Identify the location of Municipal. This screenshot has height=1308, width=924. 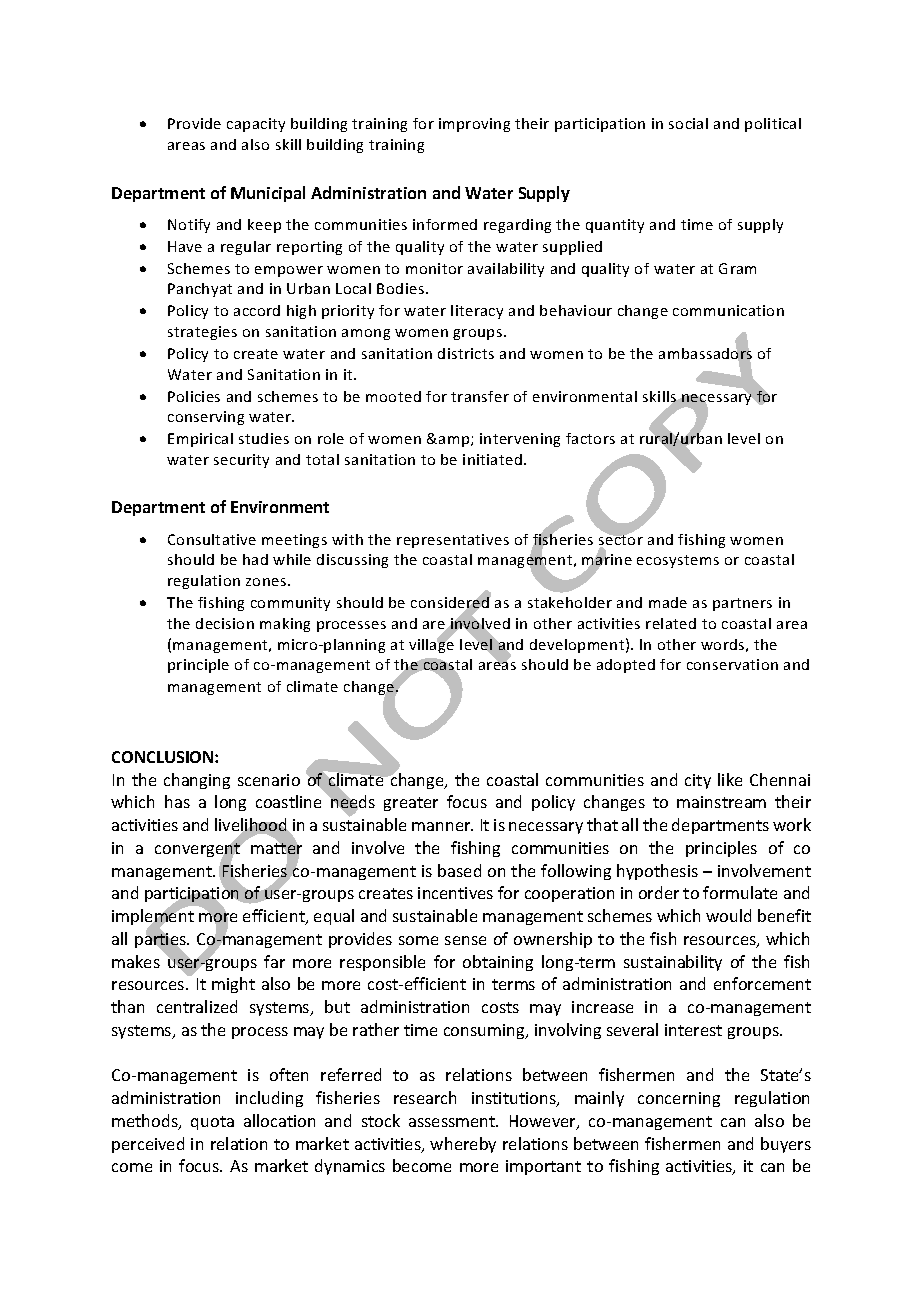
(268, 194).
